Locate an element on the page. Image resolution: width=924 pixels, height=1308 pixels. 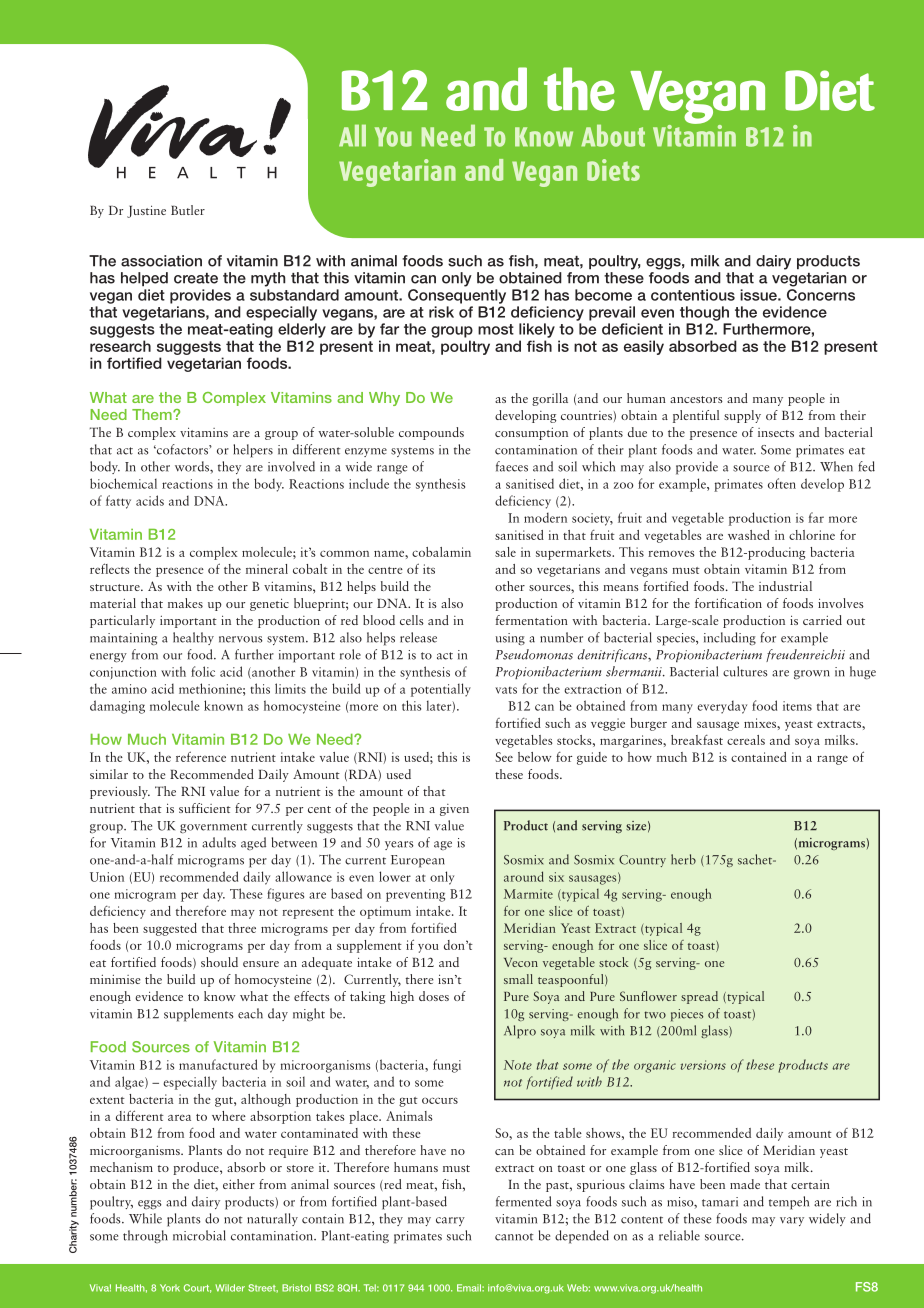
Butler is located at coordinates (188, 210).
